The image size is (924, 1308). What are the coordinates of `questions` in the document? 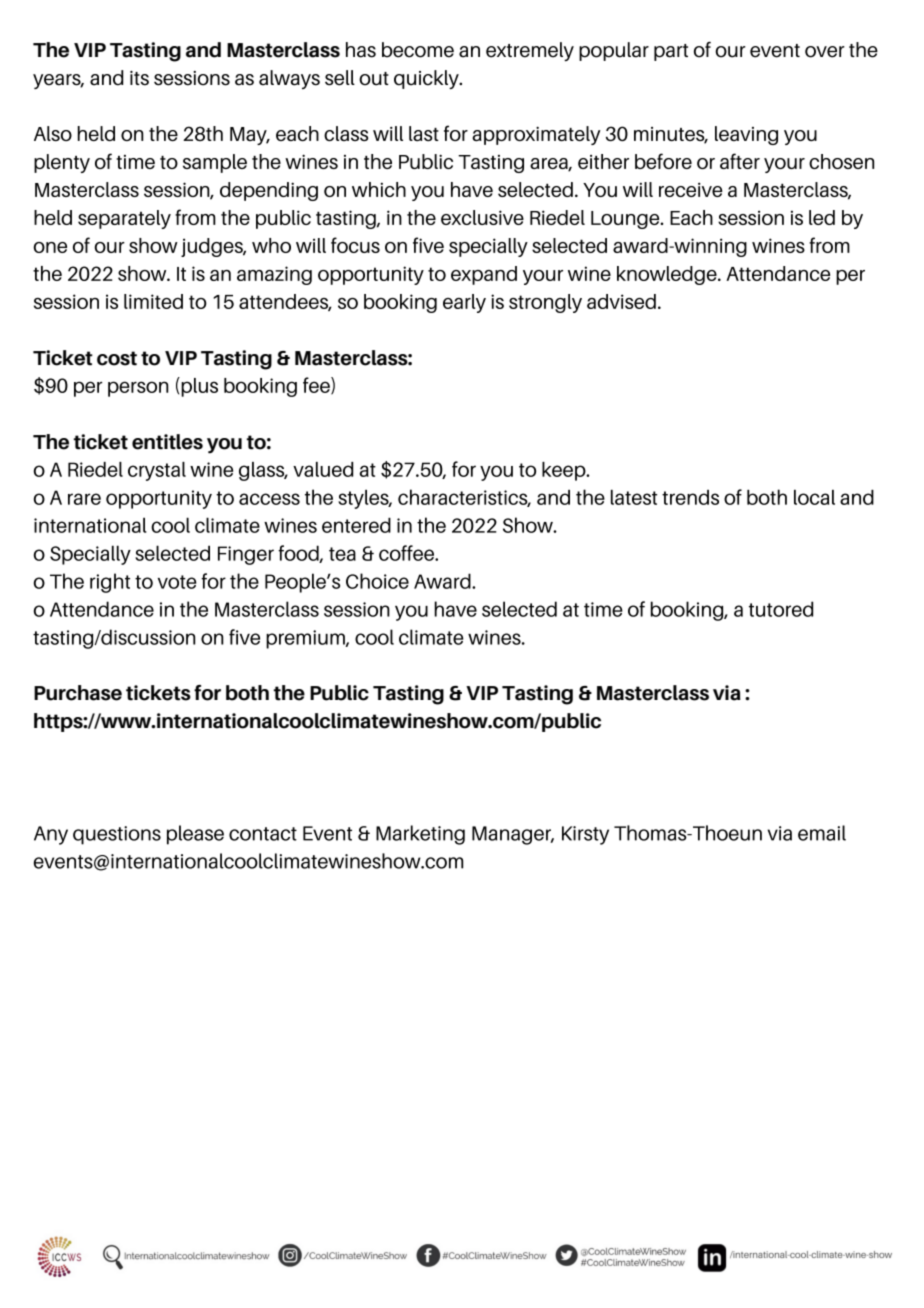 It's located at (117, 835).
